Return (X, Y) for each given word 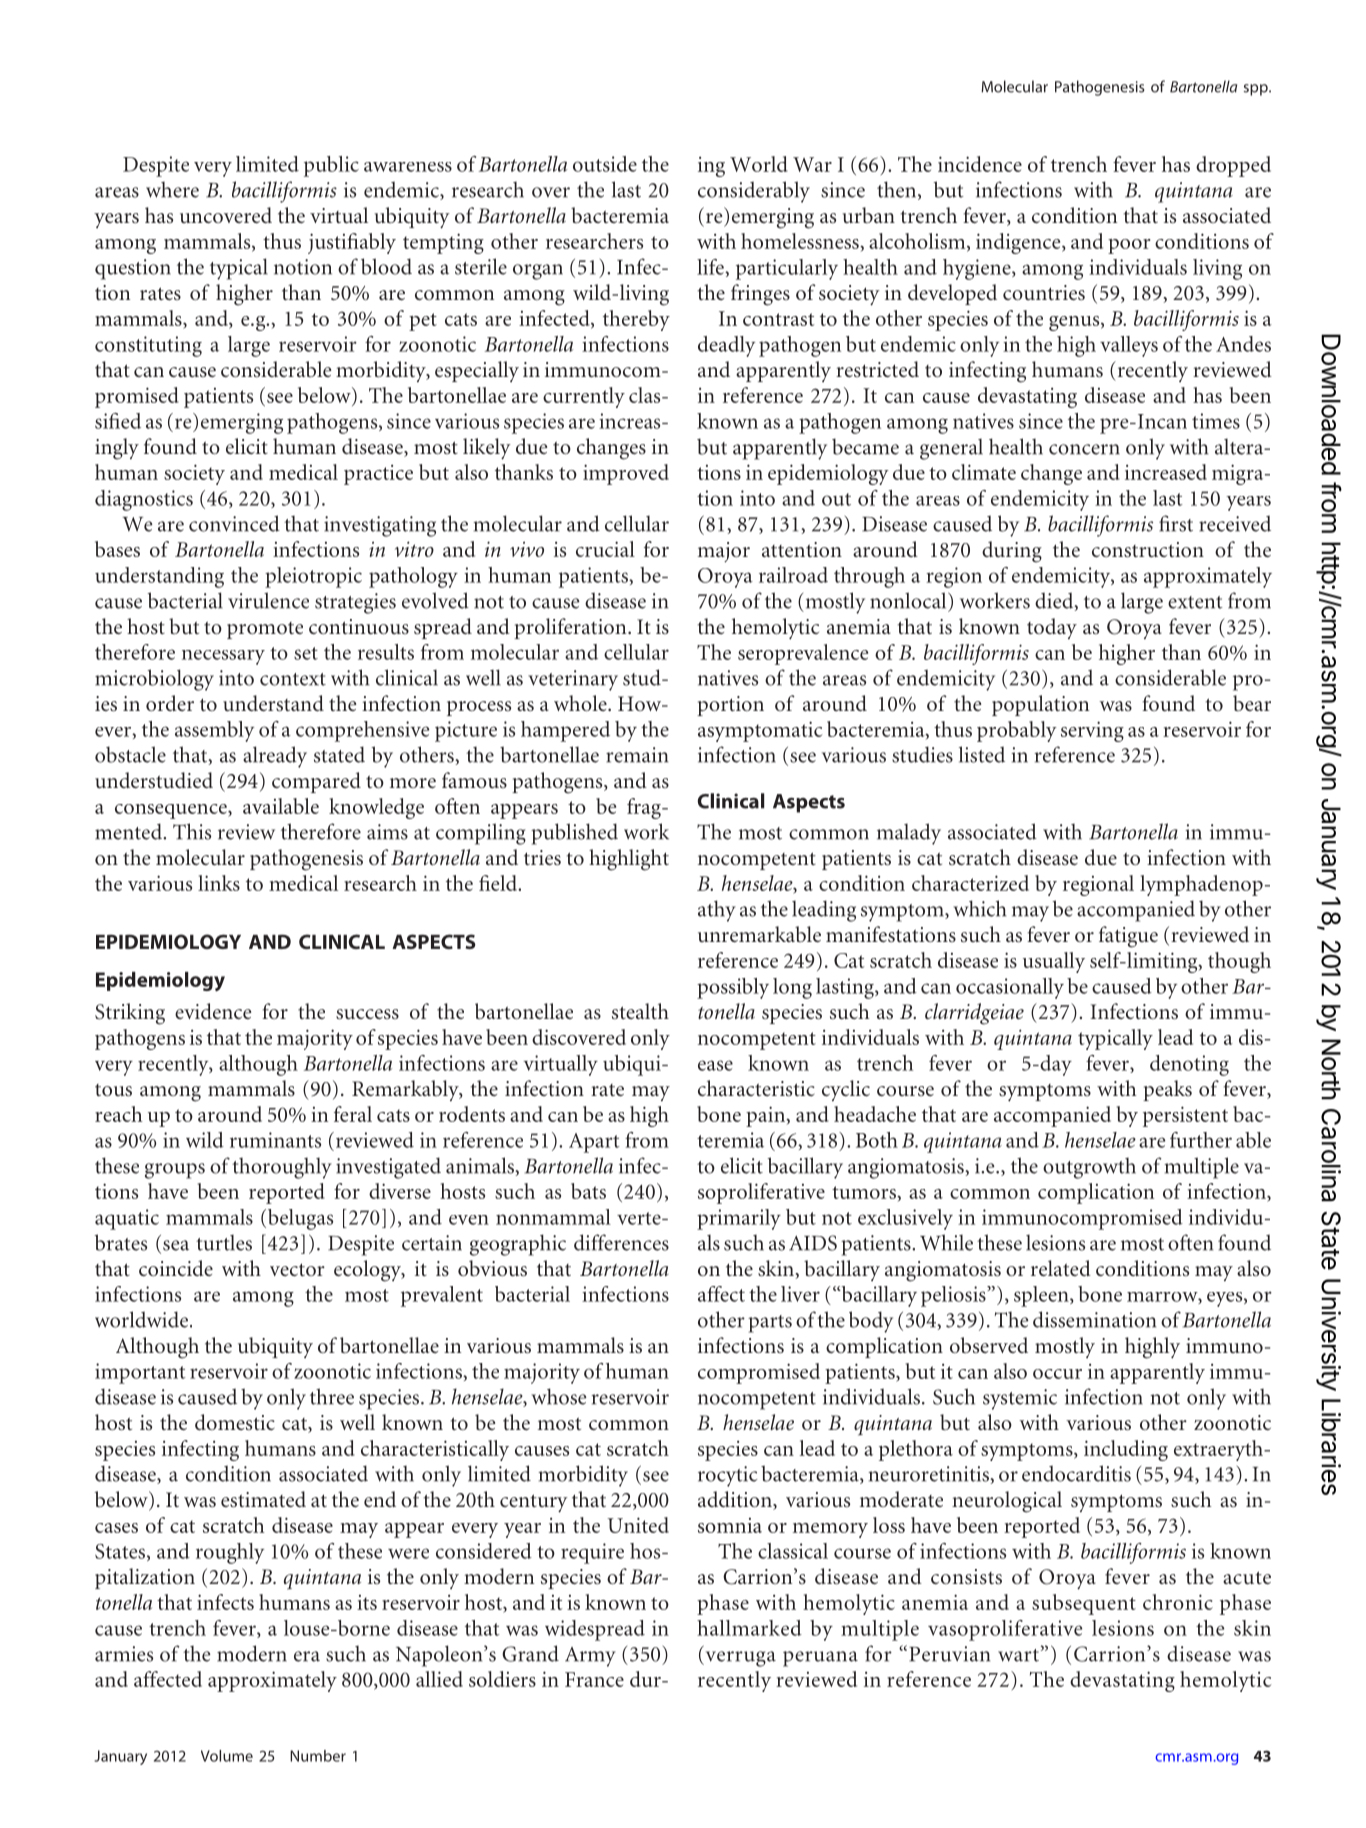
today (1052, 628)
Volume (227, 1756)
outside (605, 164)
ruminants (275, 1140)
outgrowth (1089, 1168)
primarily (739, 1219)
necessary (223, 657)
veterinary (573, 680)
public (331, 166)
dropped (1233, 166)
